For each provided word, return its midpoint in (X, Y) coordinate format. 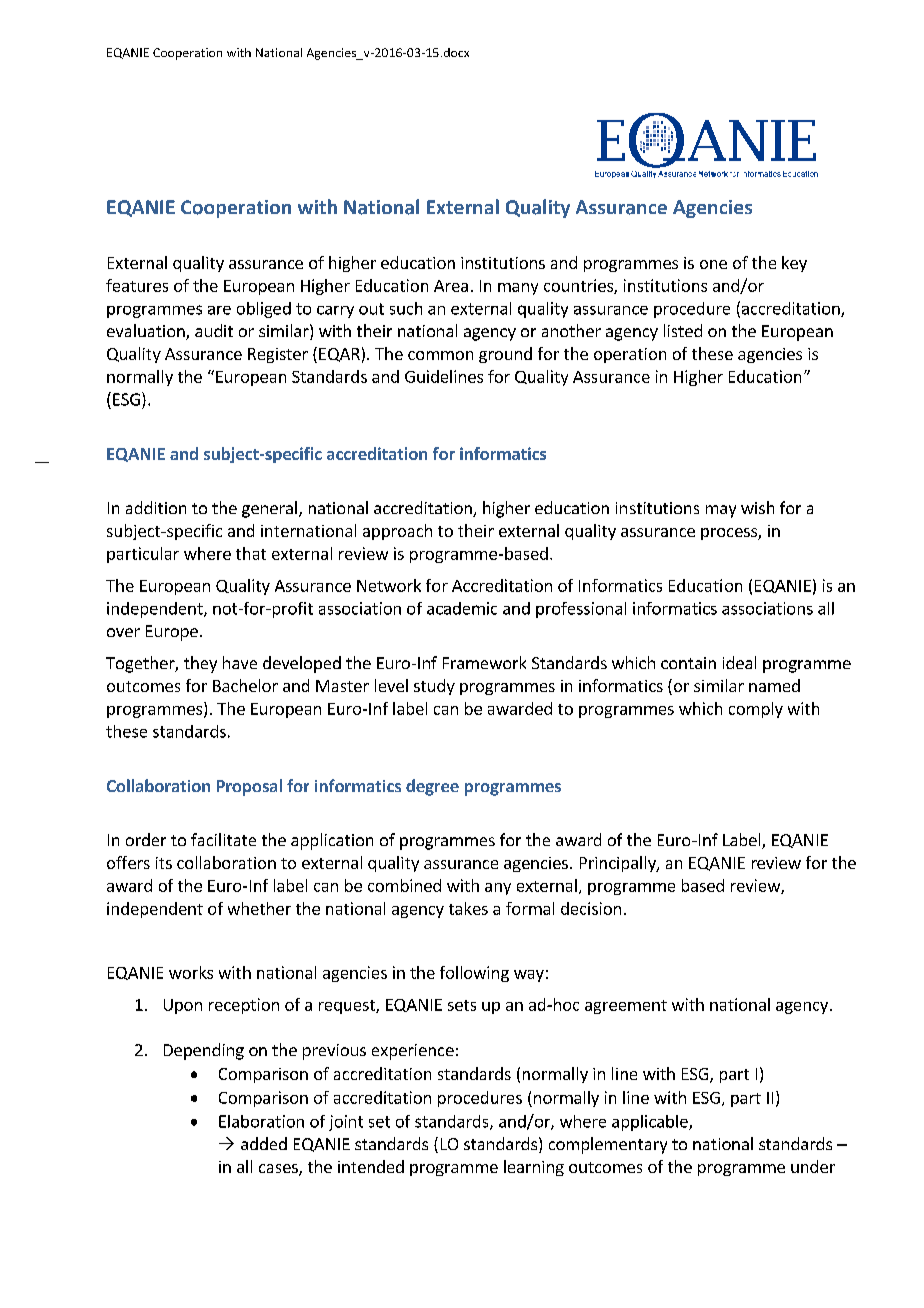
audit (214, 330)
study (434, 687)
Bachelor (245, 685)
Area (451, 286)
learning (534, 1168)
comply (756, 710)
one (713, 264)
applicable (651, 1123)
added (264, 1143)
